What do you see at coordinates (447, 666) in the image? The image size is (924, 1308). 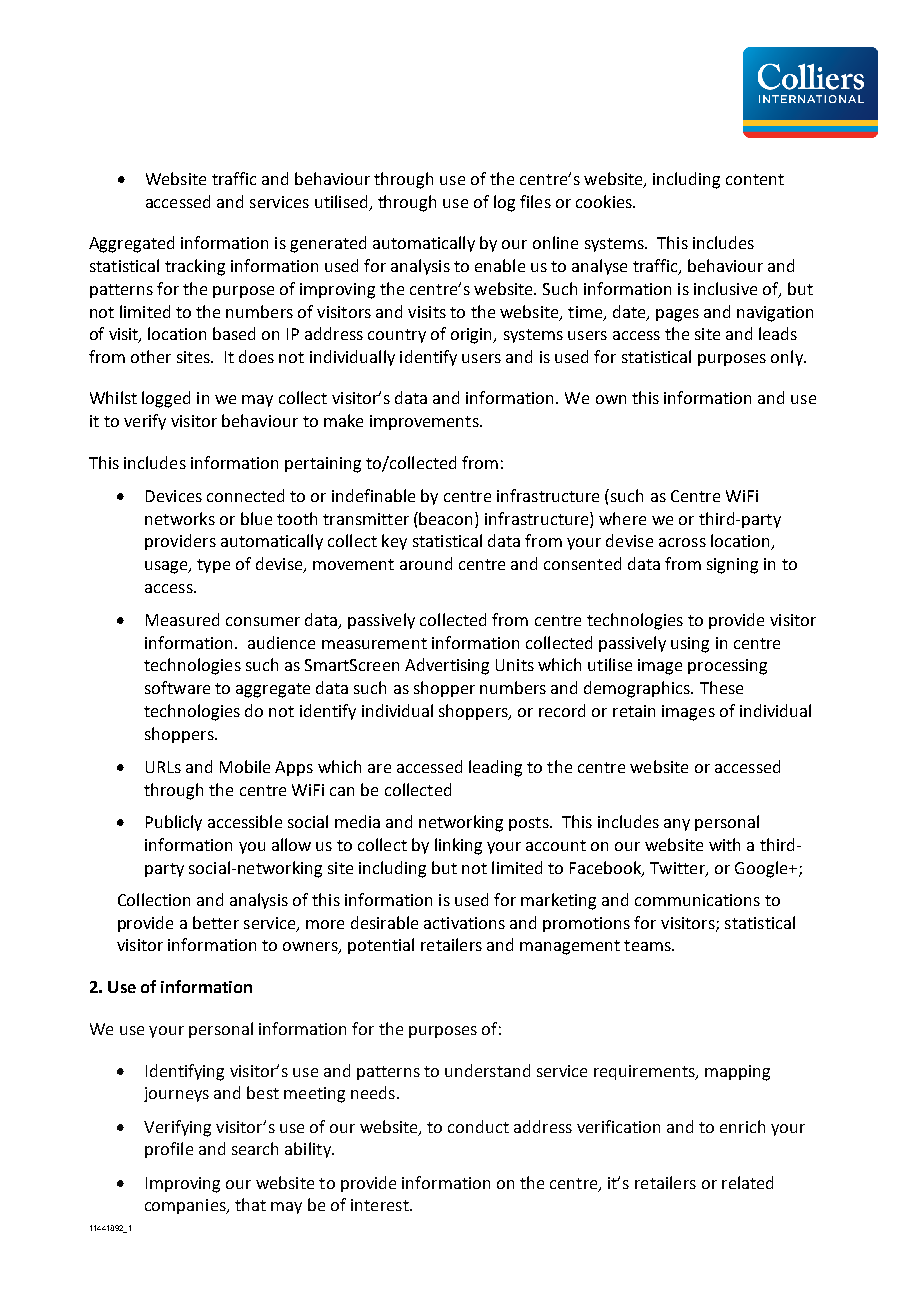 I see `Advertising` at bounding box center [447, 666].
